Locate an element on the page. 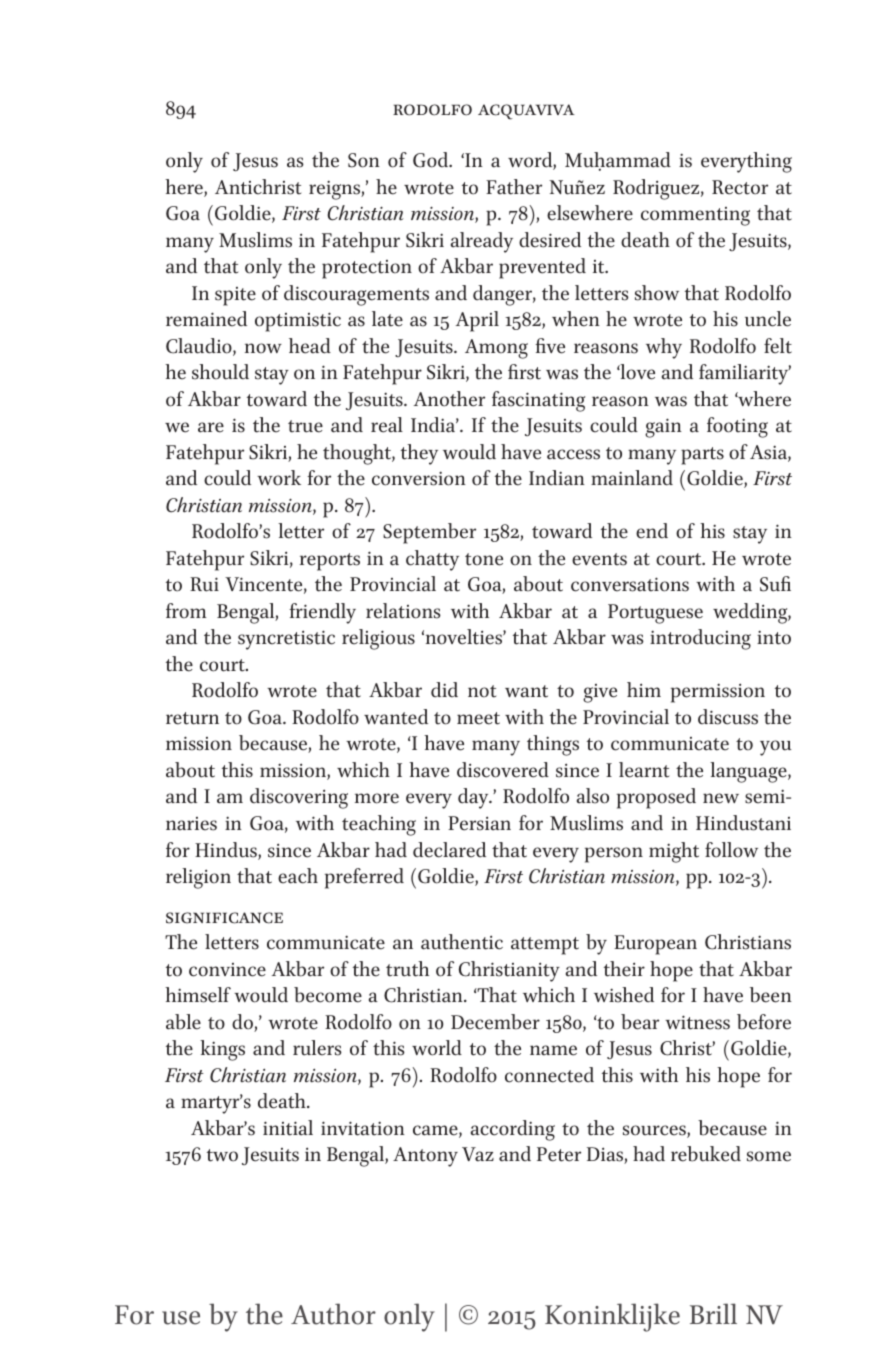 This document has height=1359, width=896. Significance is located at coordinates (224, 918).
